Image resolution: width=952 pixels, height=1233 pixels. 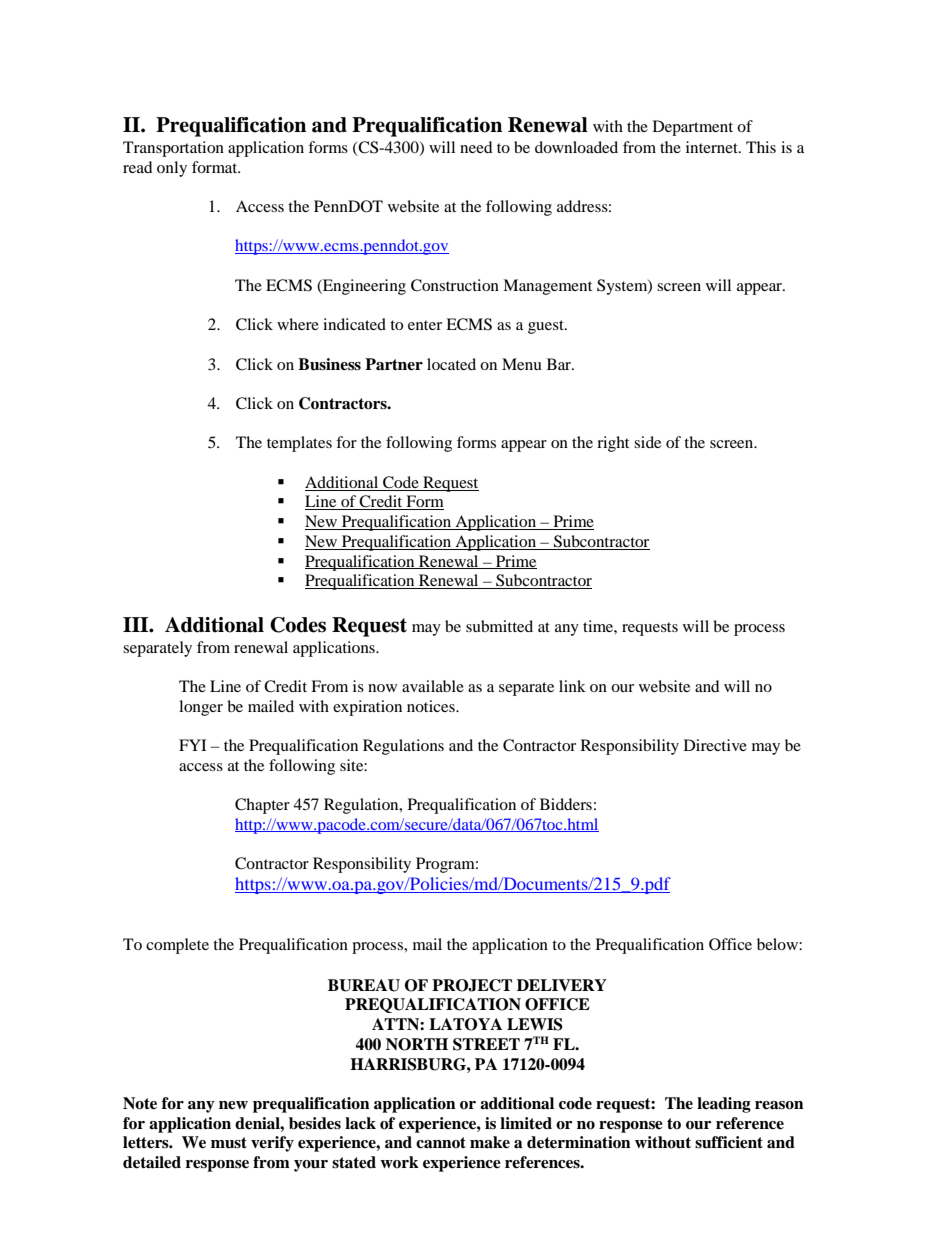 What do you see at coordinates (572, 686) in the page?
I see `link` at bounding box center [572, 686].
